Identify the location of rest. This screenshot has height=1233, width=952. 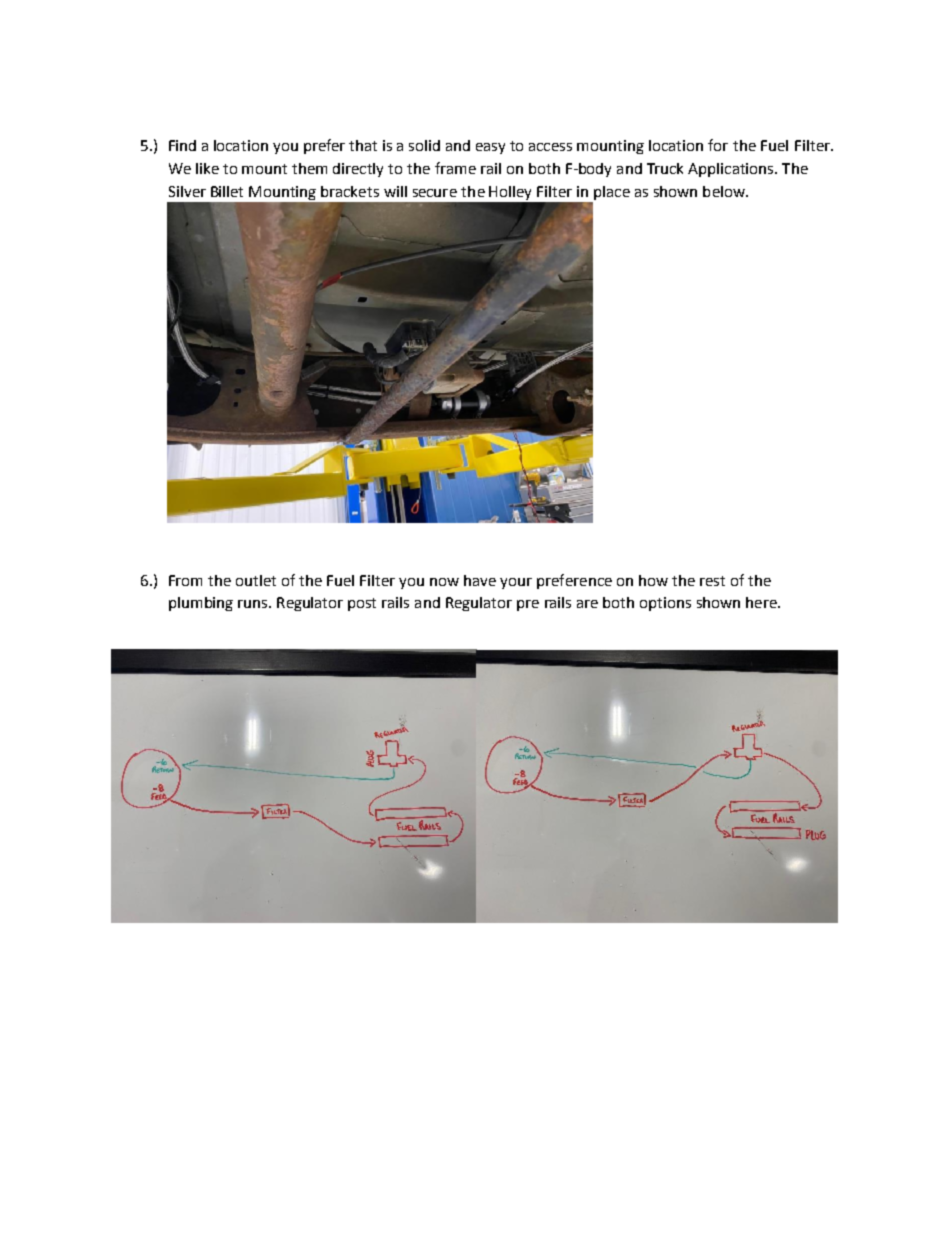
(712, 581).
